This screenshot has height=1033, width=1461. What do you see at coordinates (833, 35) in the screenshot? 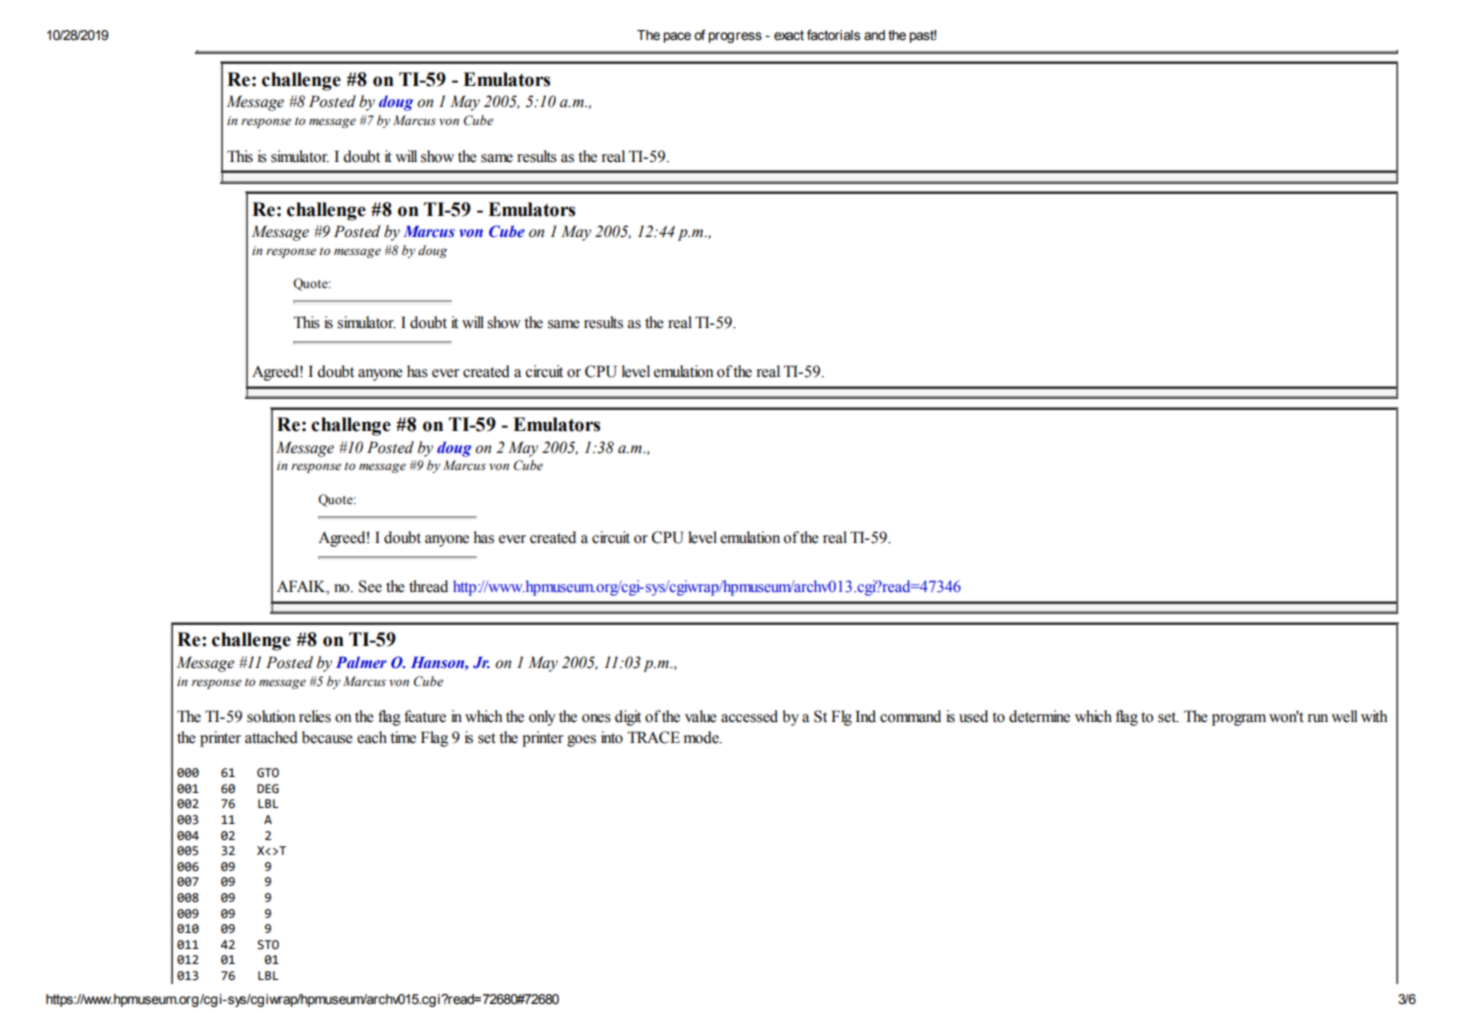
I see `factorials` at bounding box center [833, 35].
